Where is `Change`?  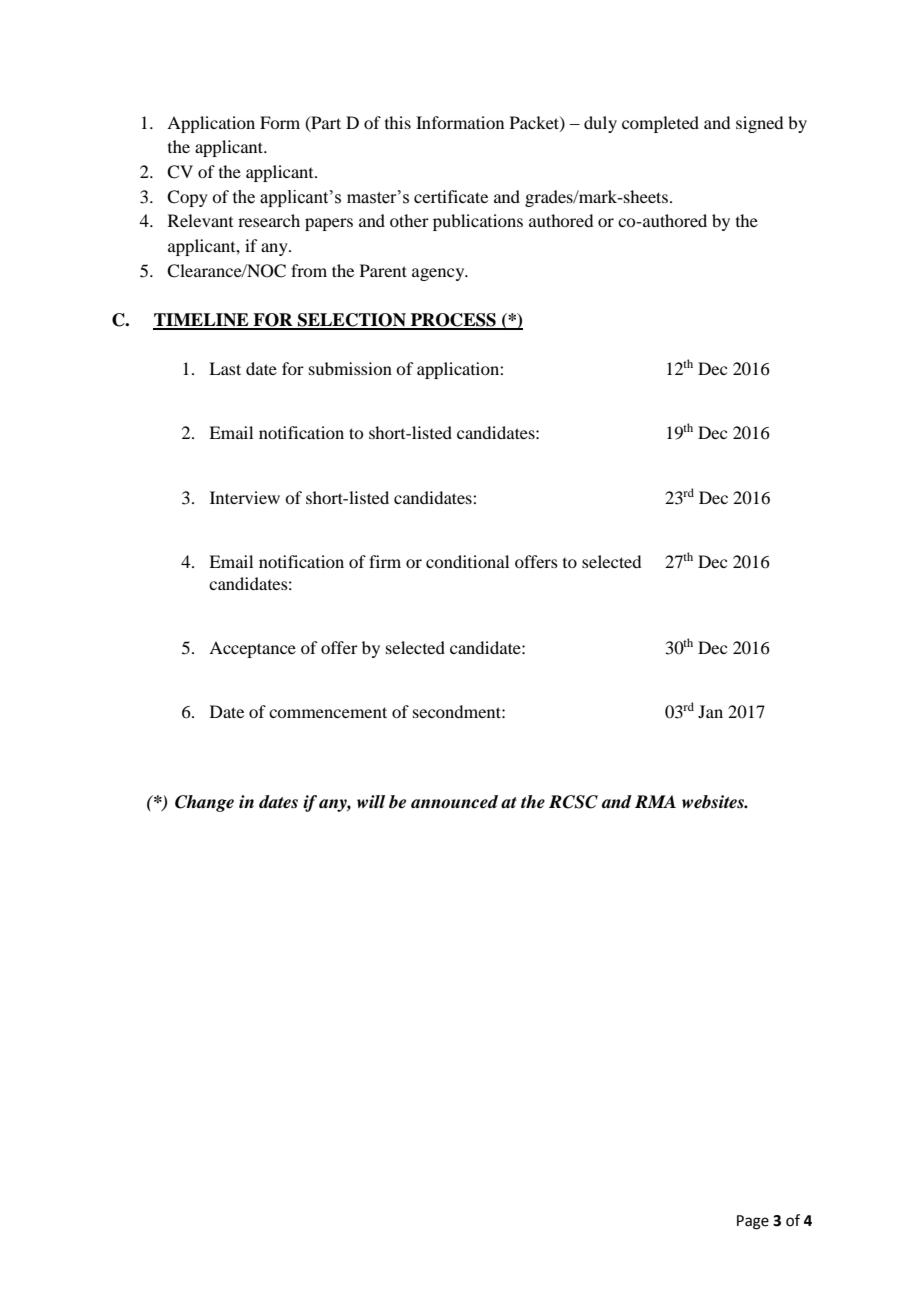
Change is located at coordinates (204, 803).
